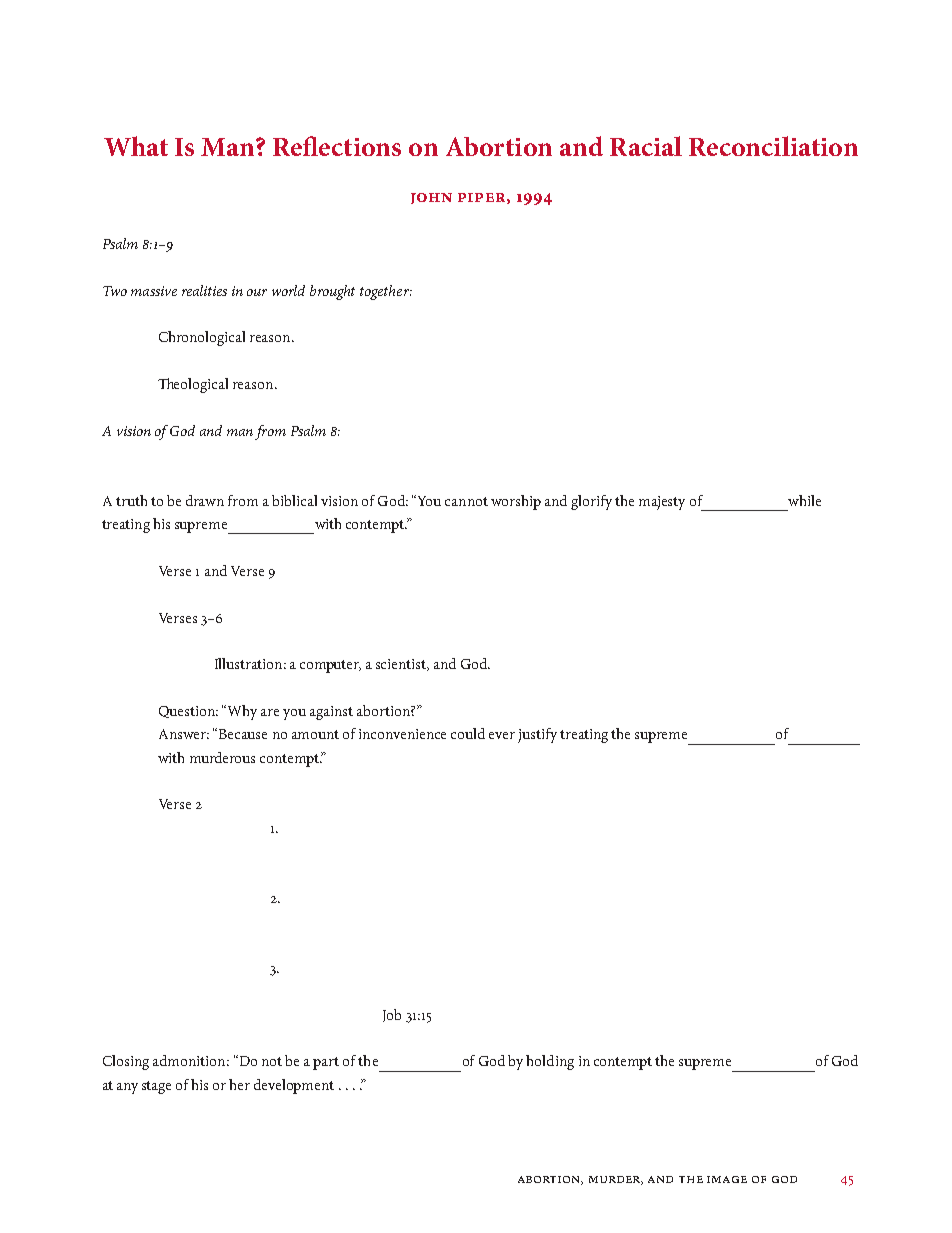 This image has height=1233, width=952. Describe the element at coordinates (466, 501) in the image. I see `cannot` at that location.
